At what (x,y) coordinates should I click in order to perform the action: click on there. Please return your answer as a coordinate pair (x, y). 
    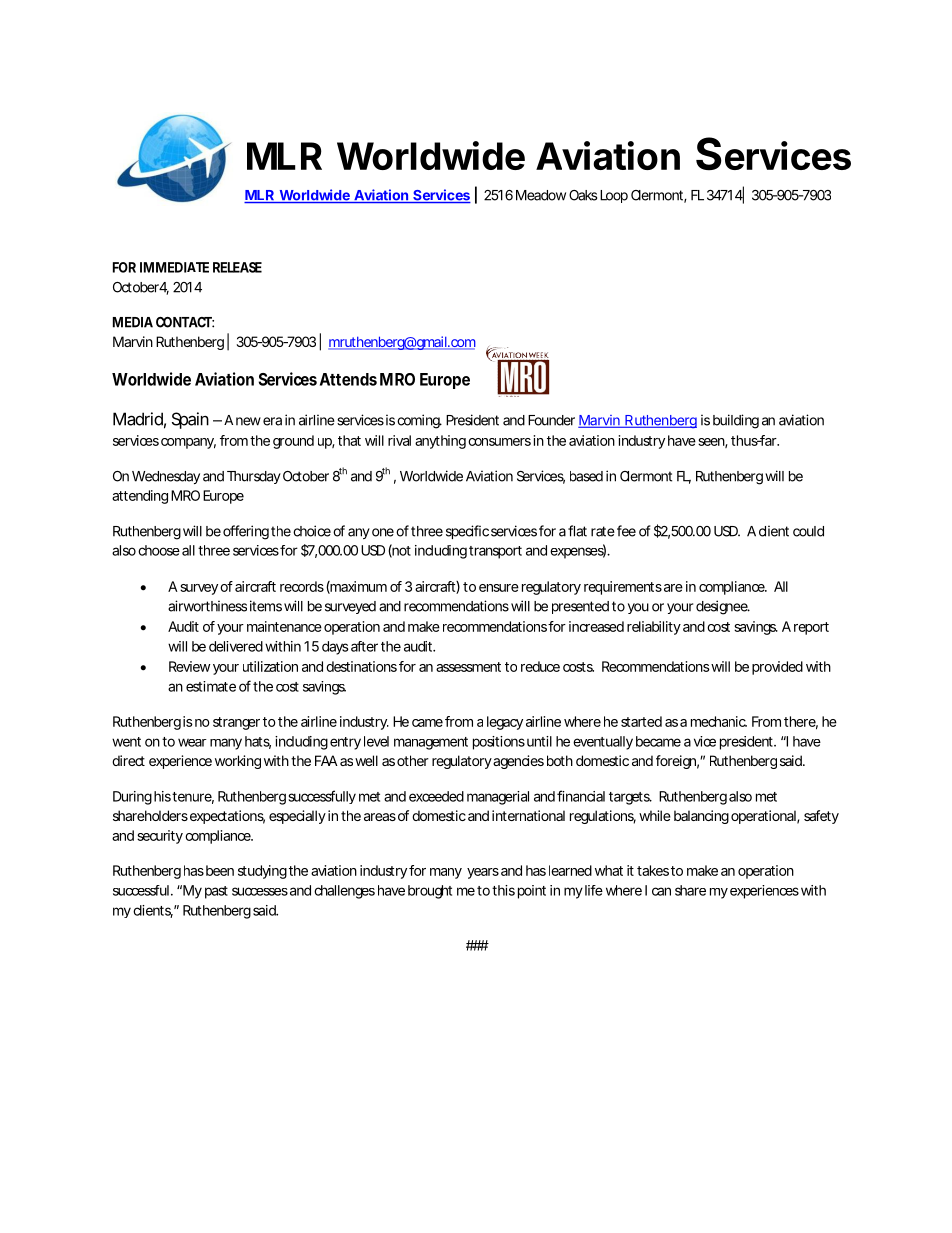
    Looking at the image, I should click on (800, 721).
